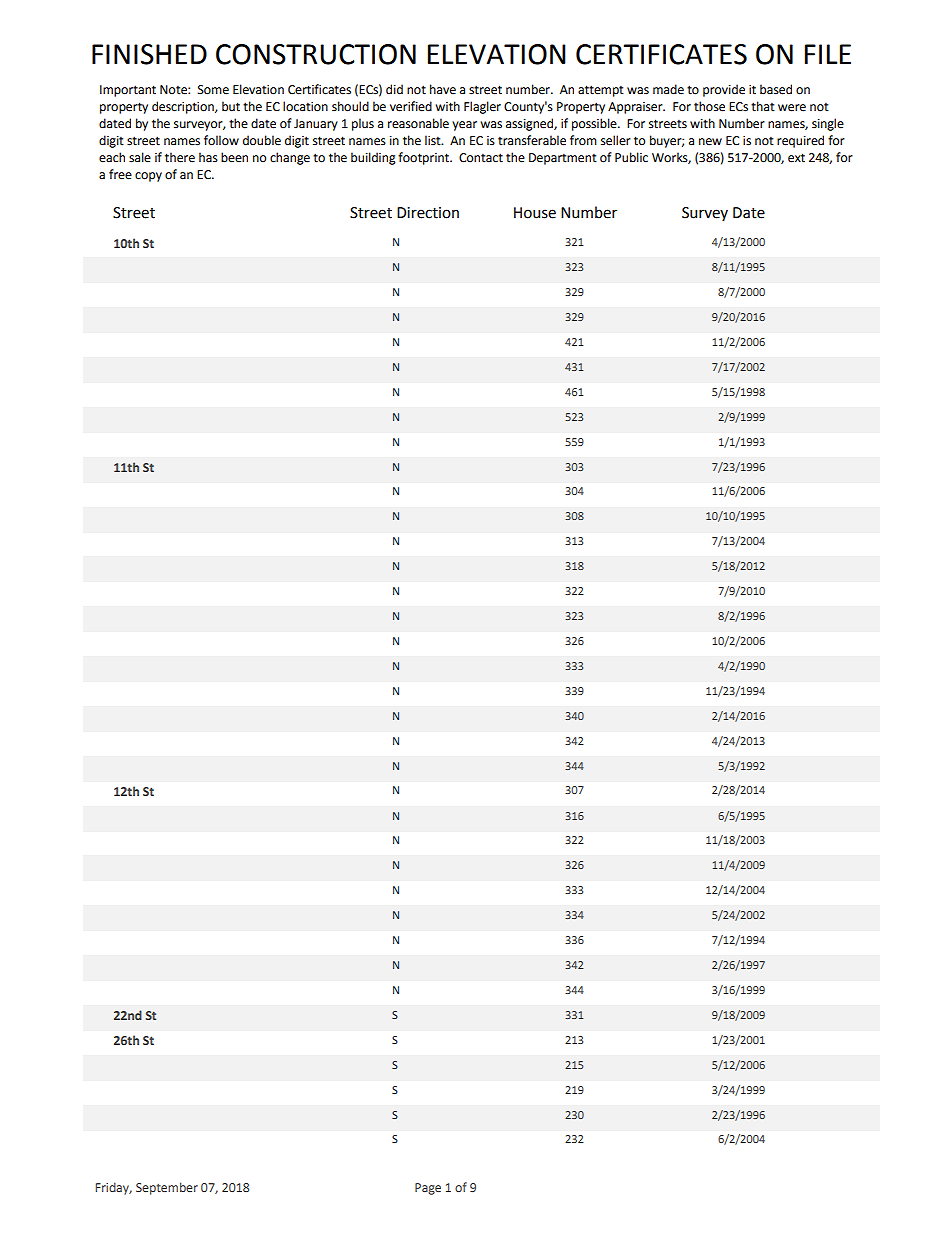  Describe the element at coordinates (481, 158) in the page. I see `Contact` at that location.
